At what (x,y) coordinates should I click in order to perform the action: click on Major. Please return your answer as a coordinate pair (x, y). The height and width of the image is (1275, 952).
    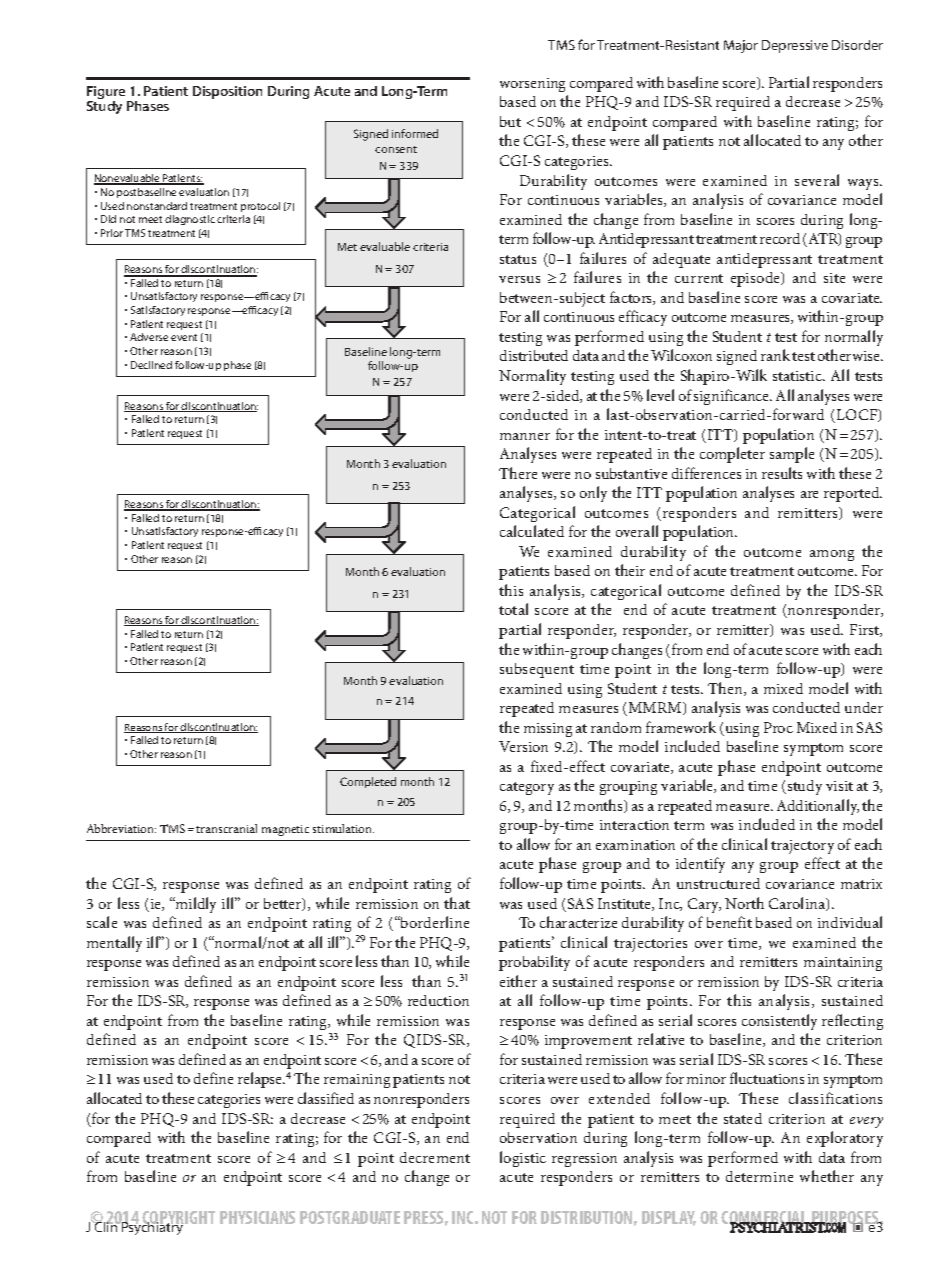
    Looking at the image, I should click on (741, 46).
